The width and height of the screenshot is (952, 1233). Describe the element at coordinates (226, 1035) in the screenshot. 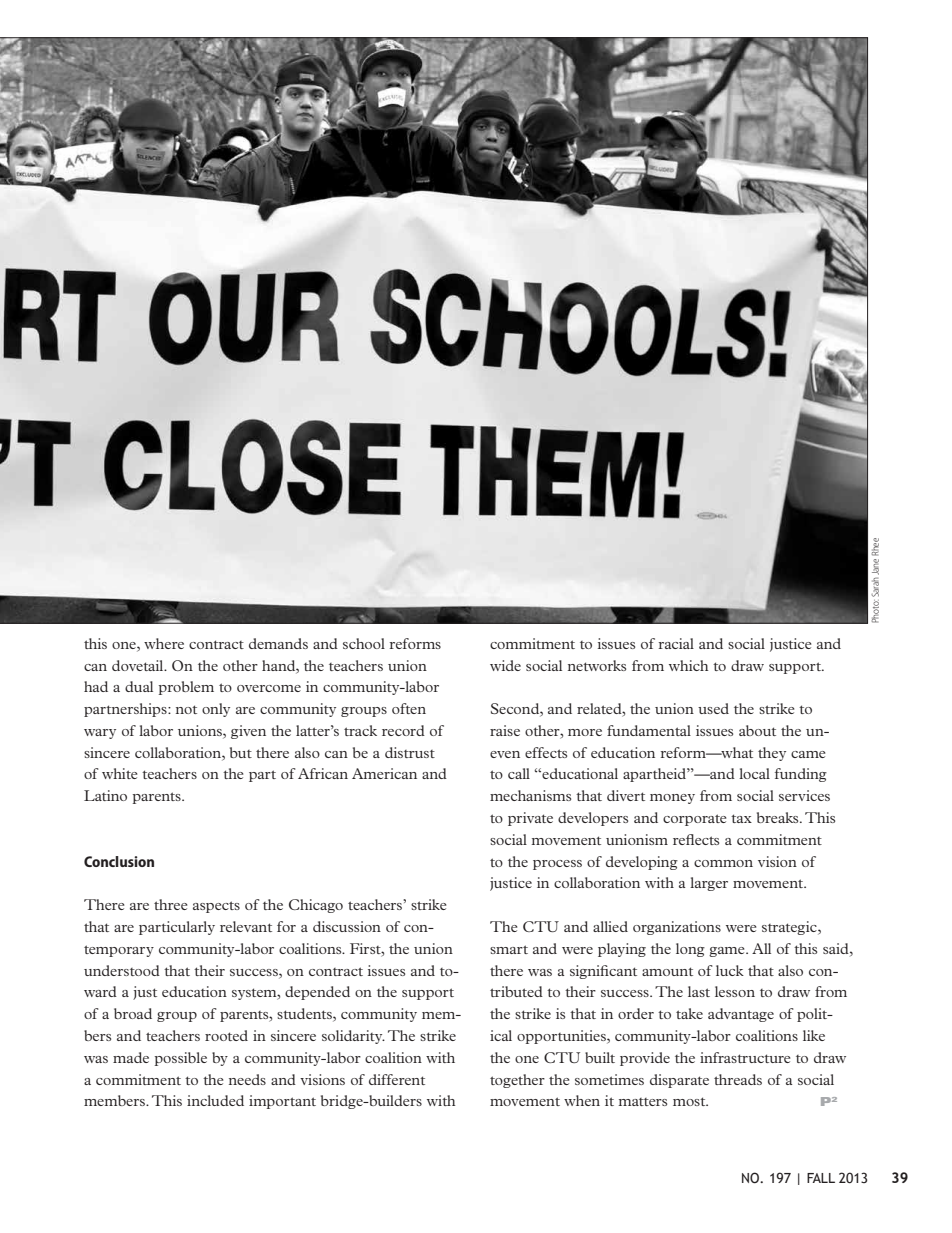

I see `rooted` at that location.
